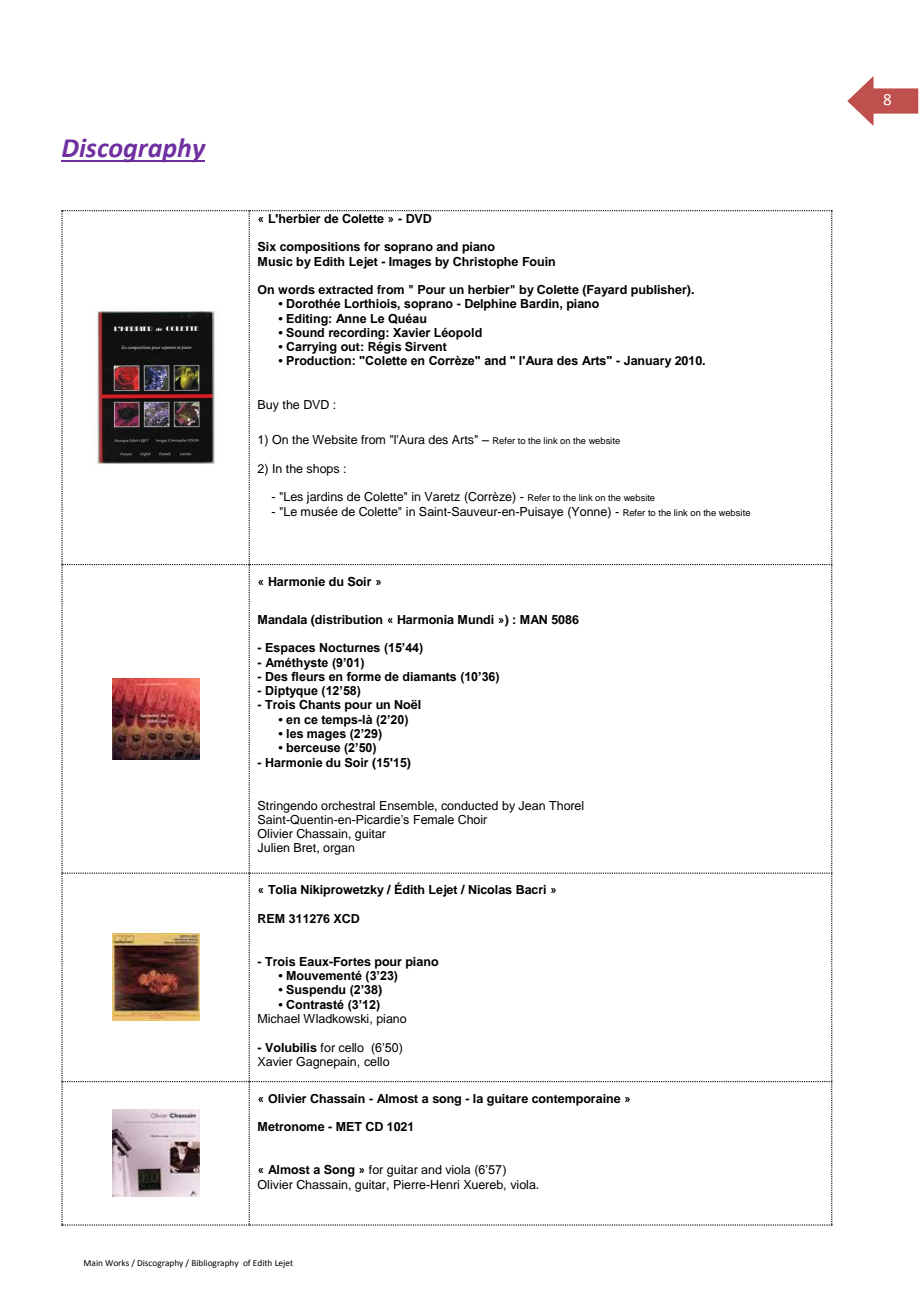  I want to click on January, so click(648, 362).
